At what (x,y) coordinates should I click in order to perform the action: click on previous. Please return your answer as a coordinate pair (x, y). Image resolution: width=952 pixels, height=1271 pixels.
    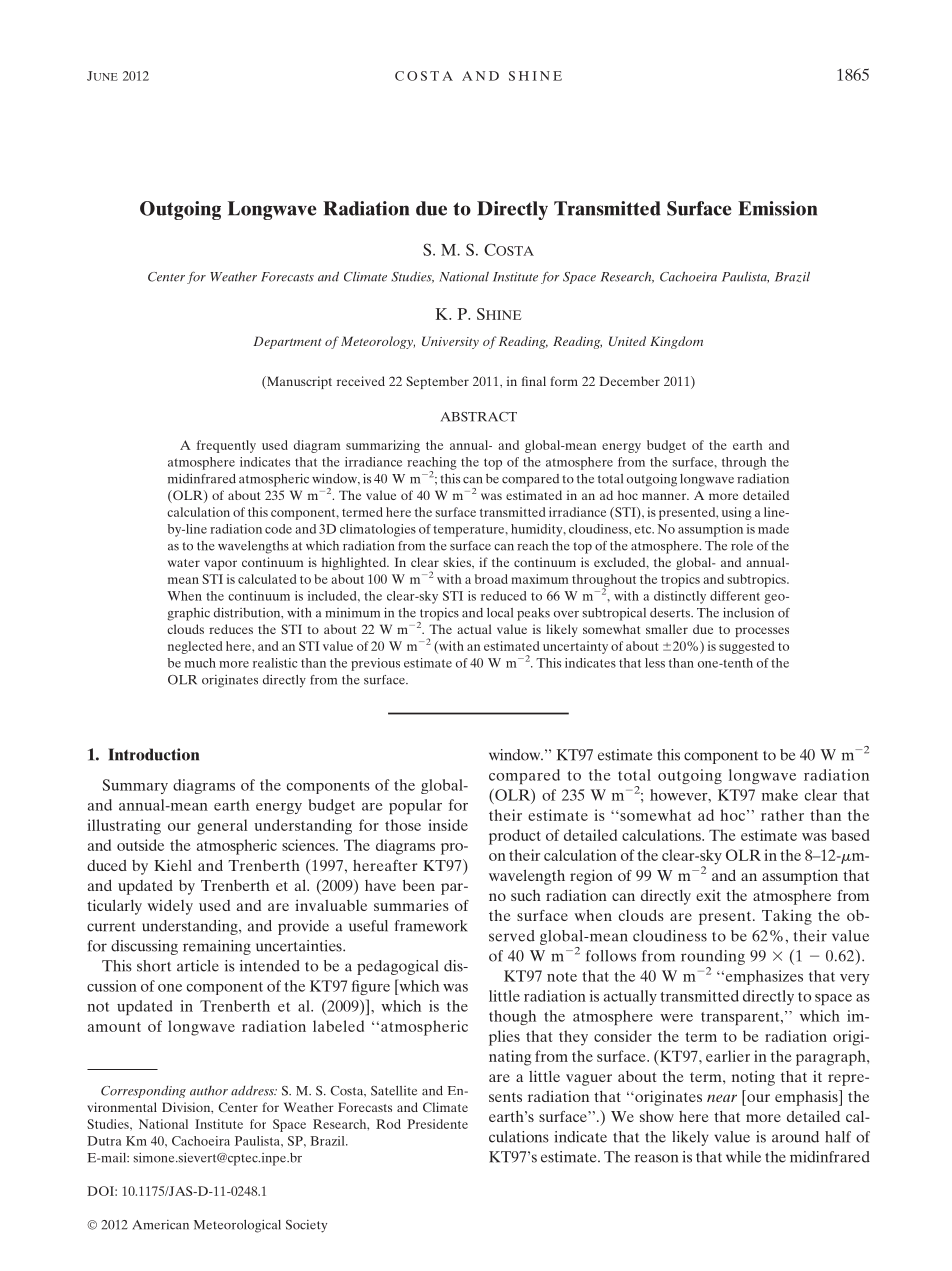
    Looking at the image, I should click on (375, 664).
